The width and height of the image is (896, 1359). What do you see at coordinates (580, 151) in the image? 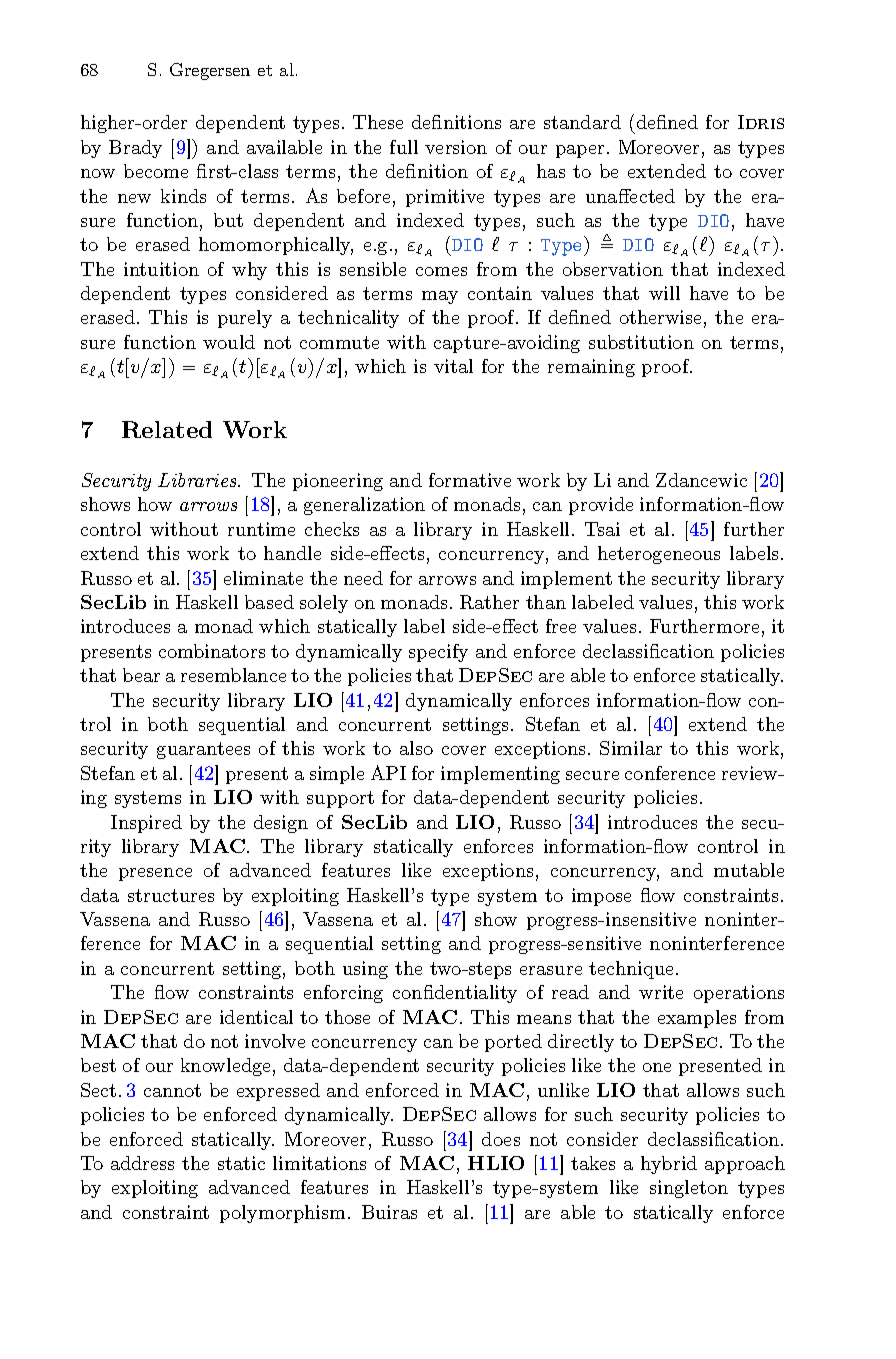
I see `paper` at bounding box center [580, 151].
